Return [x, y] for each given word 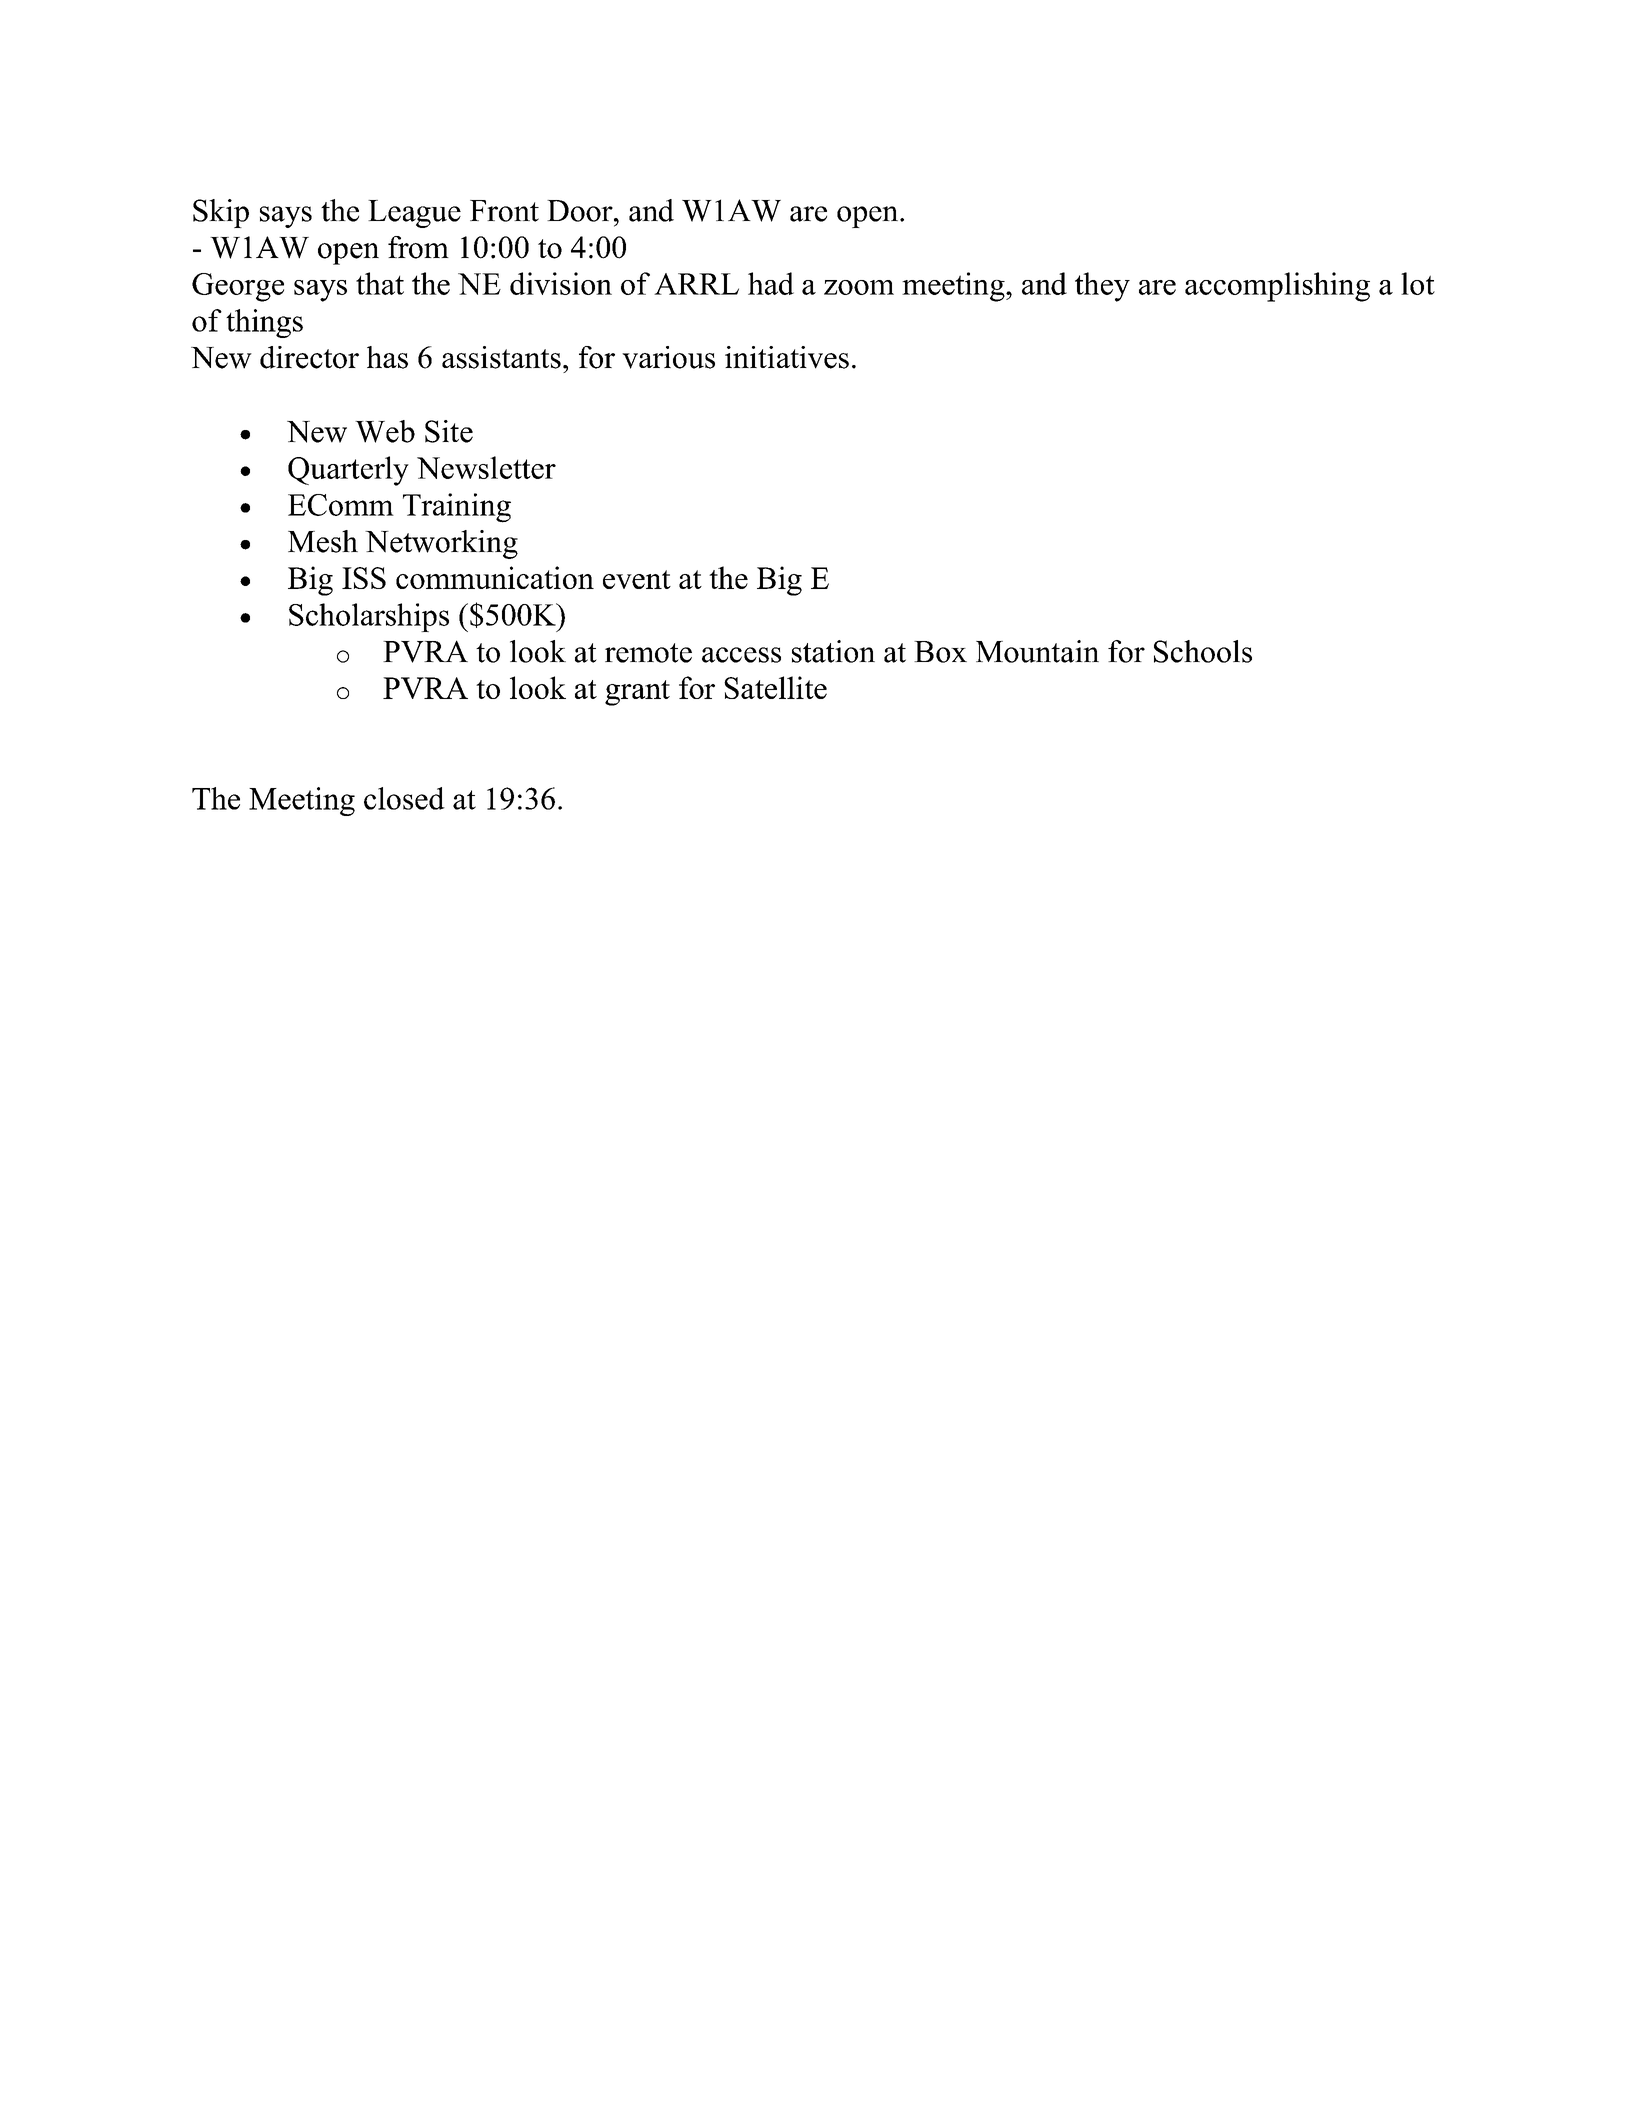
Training [457, 508]
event [637, 579]
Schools [1203, 651]
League [414, 214]
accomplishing [1277, 287]
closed [404, 798]
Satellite [775, 687]
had [771, 283]
